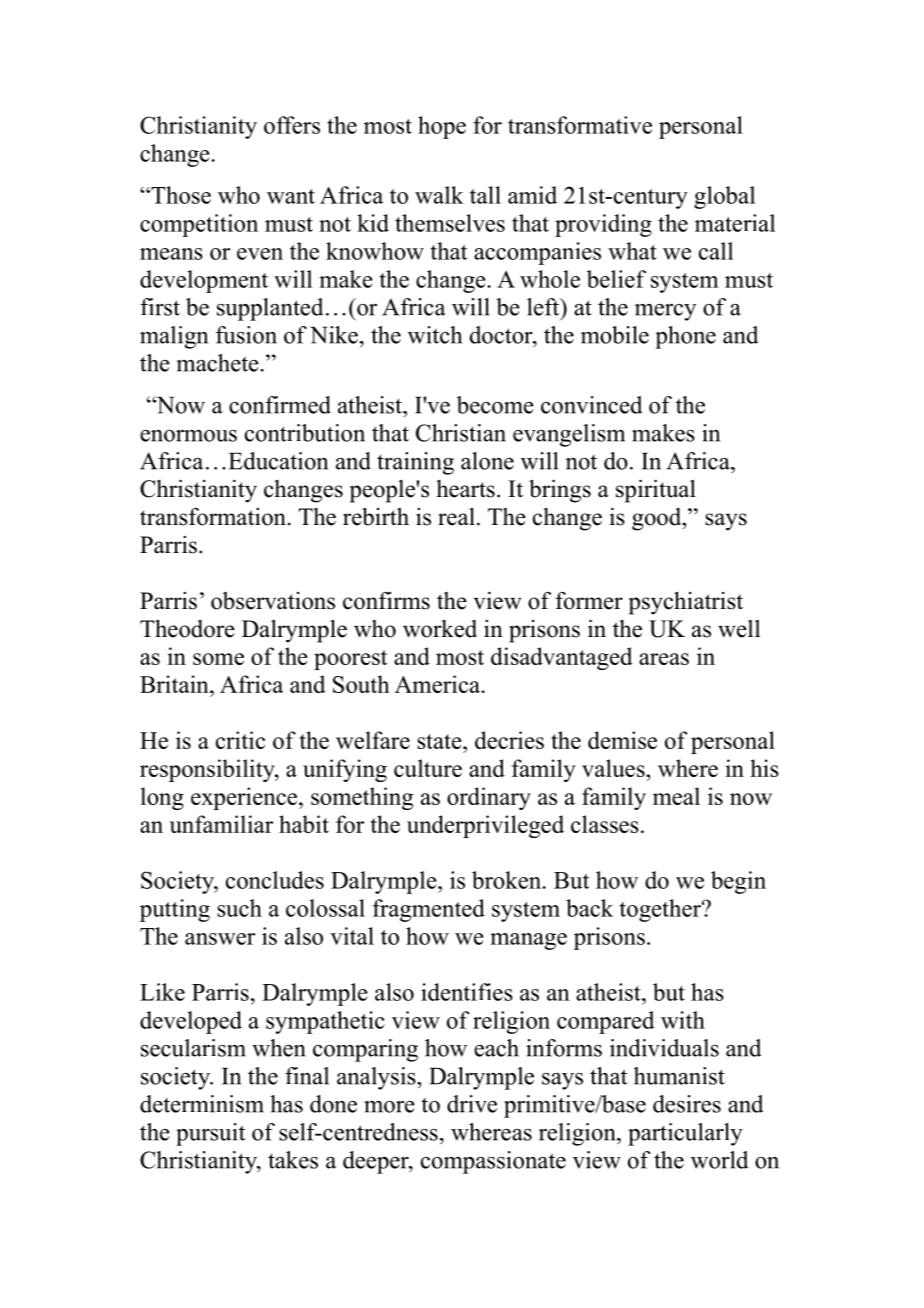 The image size is (924, 1308). What do you see at coordinates (724, 197) in the page?
I see `global` at bounding box center [724, 197].
